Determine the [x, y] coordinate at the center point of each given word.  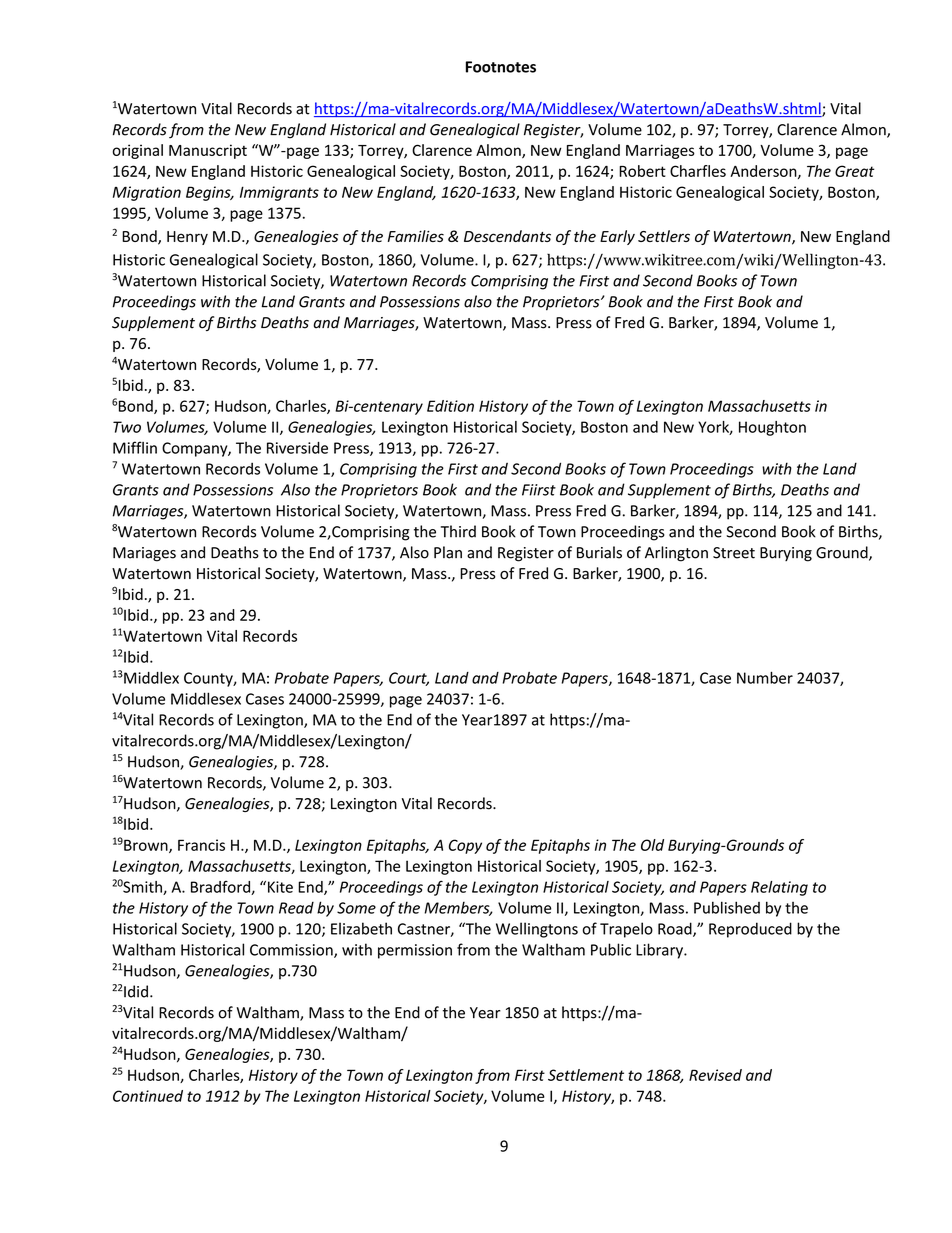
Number [765, 677]
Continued [148, 1096]
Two [127, 427]
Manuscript [208, 151]
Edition [450, 406]
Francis [201, 845]
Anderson [764, 172]
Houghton [772, 428]
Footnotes [501, 67]
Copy [465, 846]
